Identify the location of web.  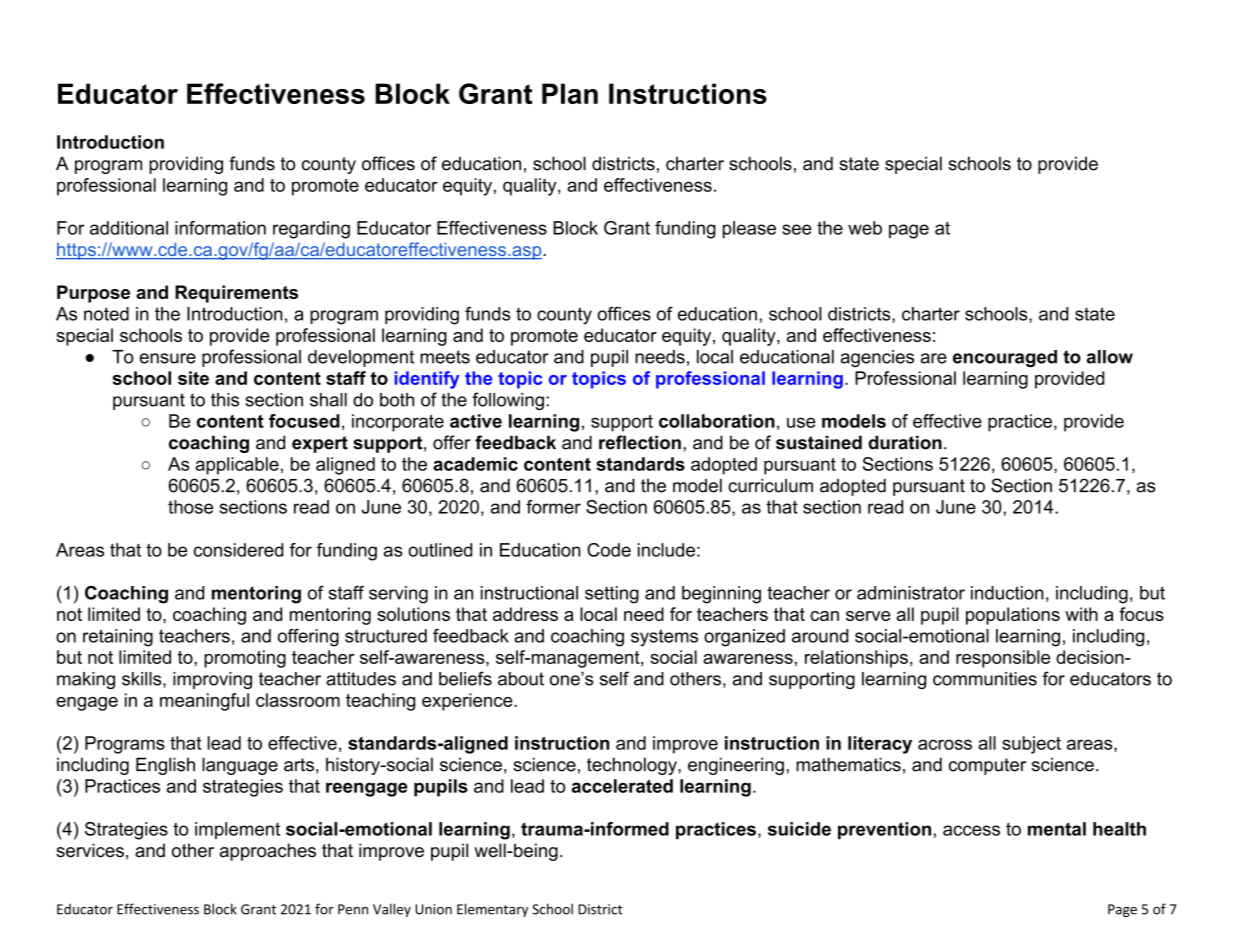
(865, 228).
